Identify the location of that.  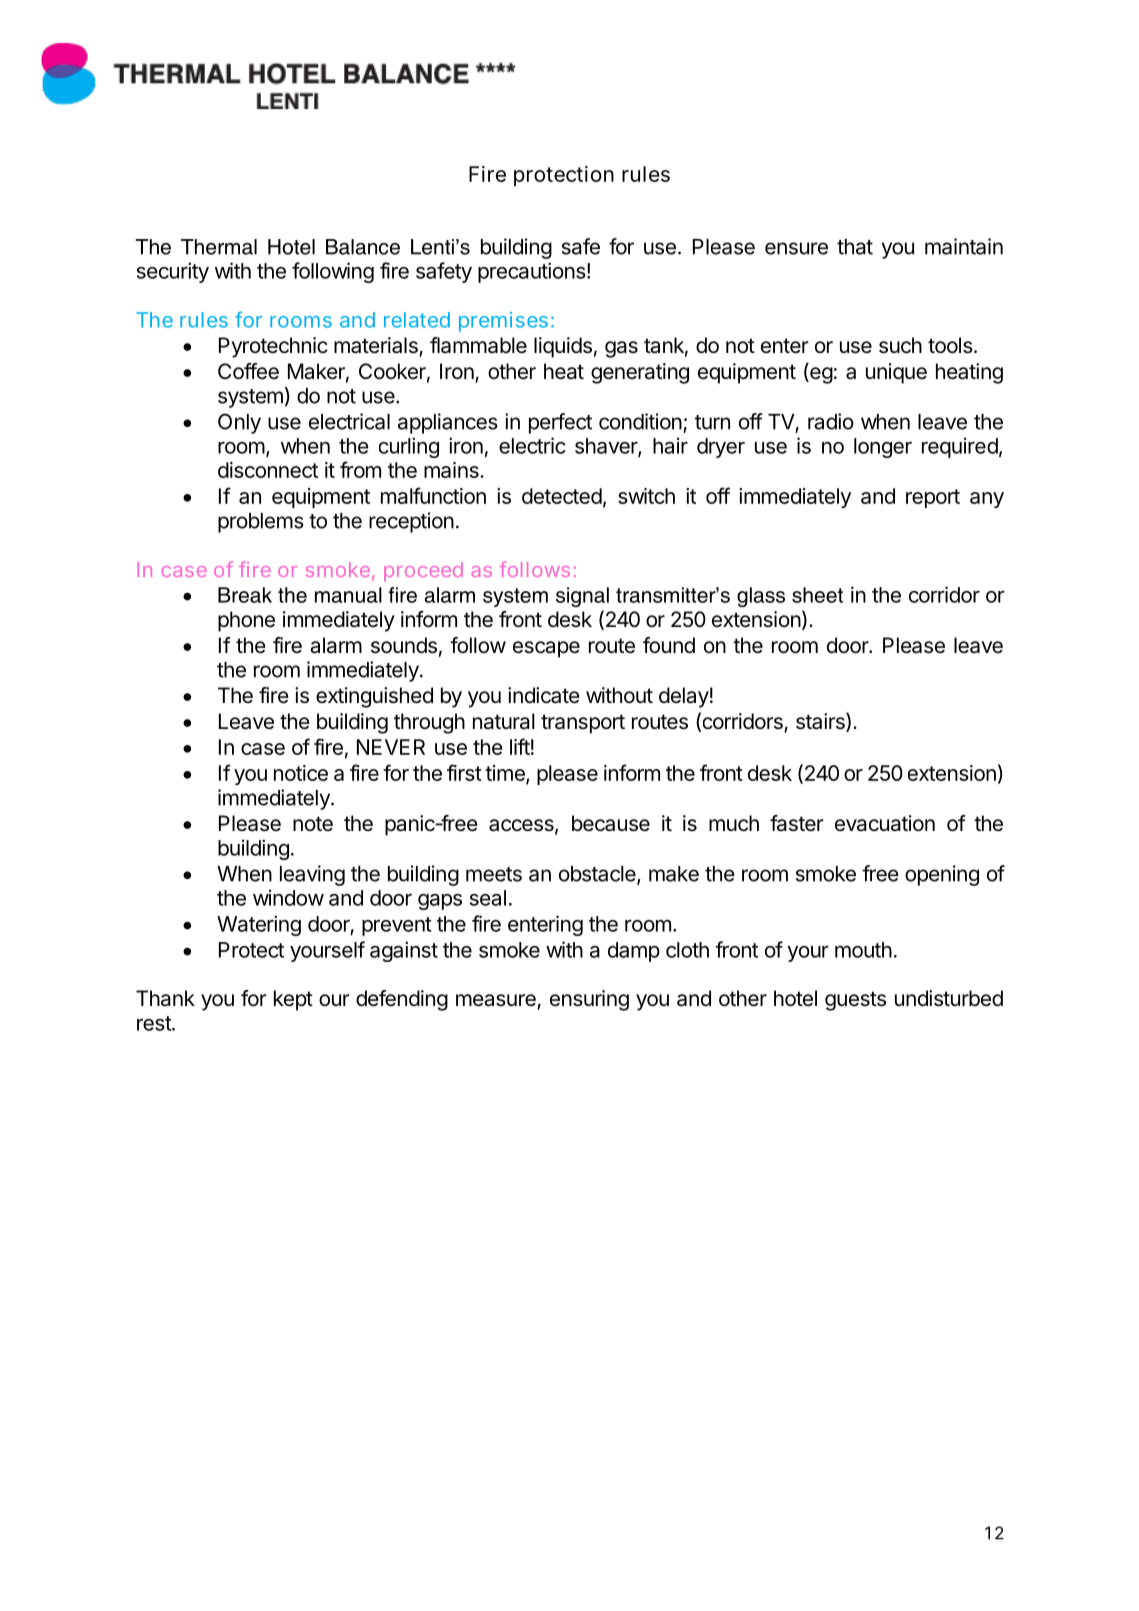
(855, 247).
